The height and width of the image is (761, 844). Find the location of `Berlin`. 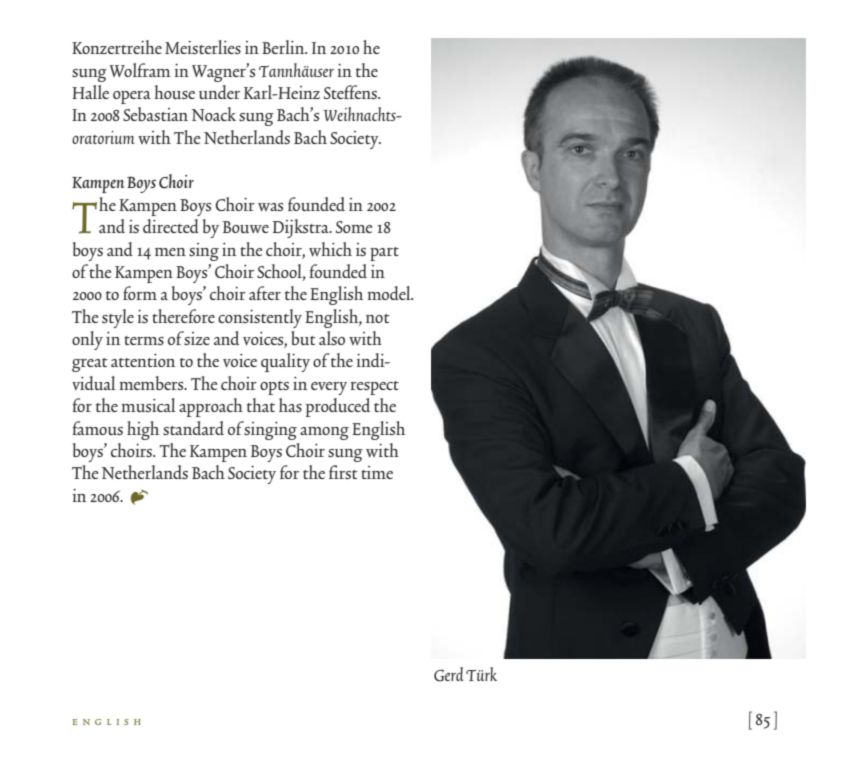

Berlin is located at coordinates (284, 47).
